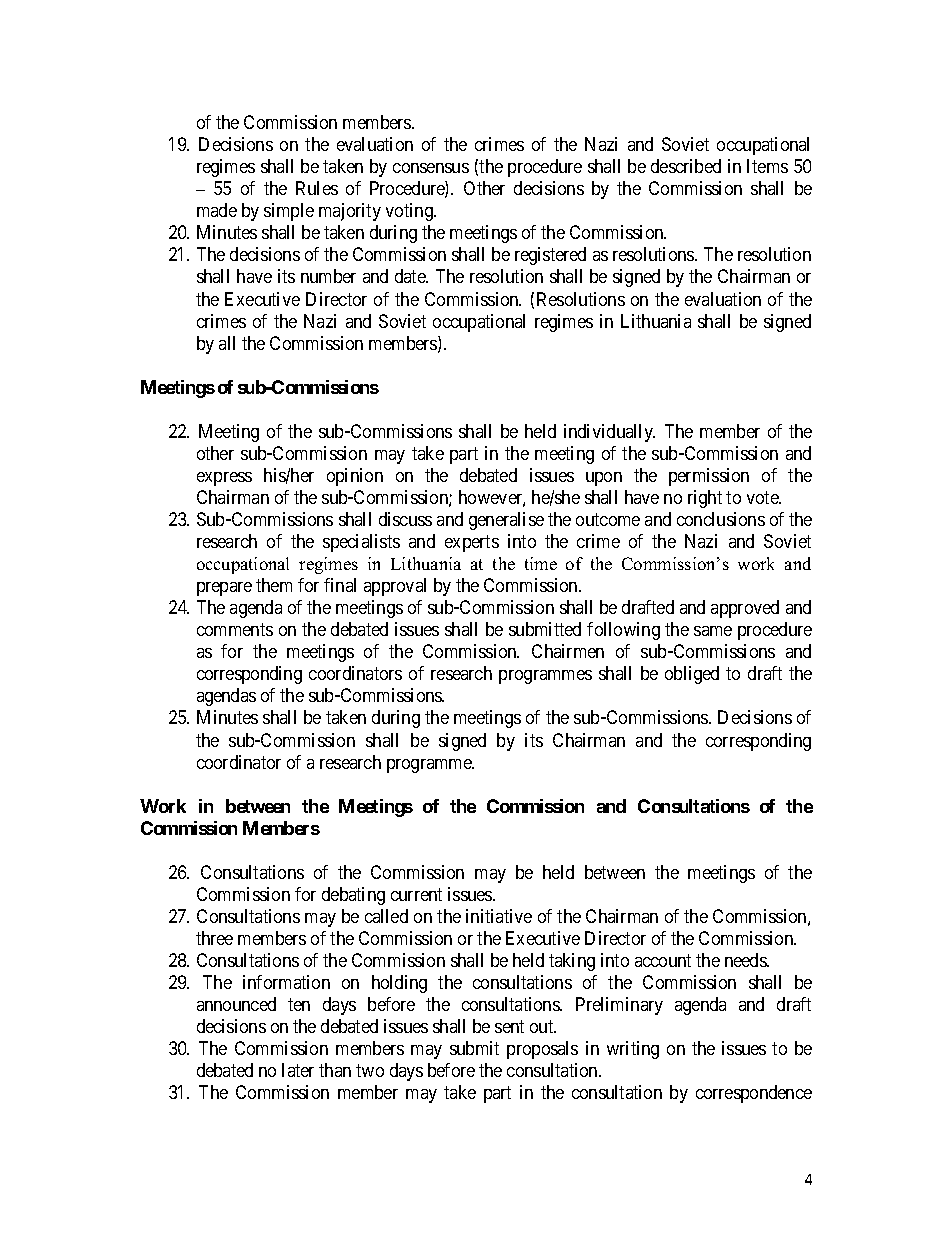 This screenshot has height=1233, width=952. I want to click on sent, so click(509, 1026).
